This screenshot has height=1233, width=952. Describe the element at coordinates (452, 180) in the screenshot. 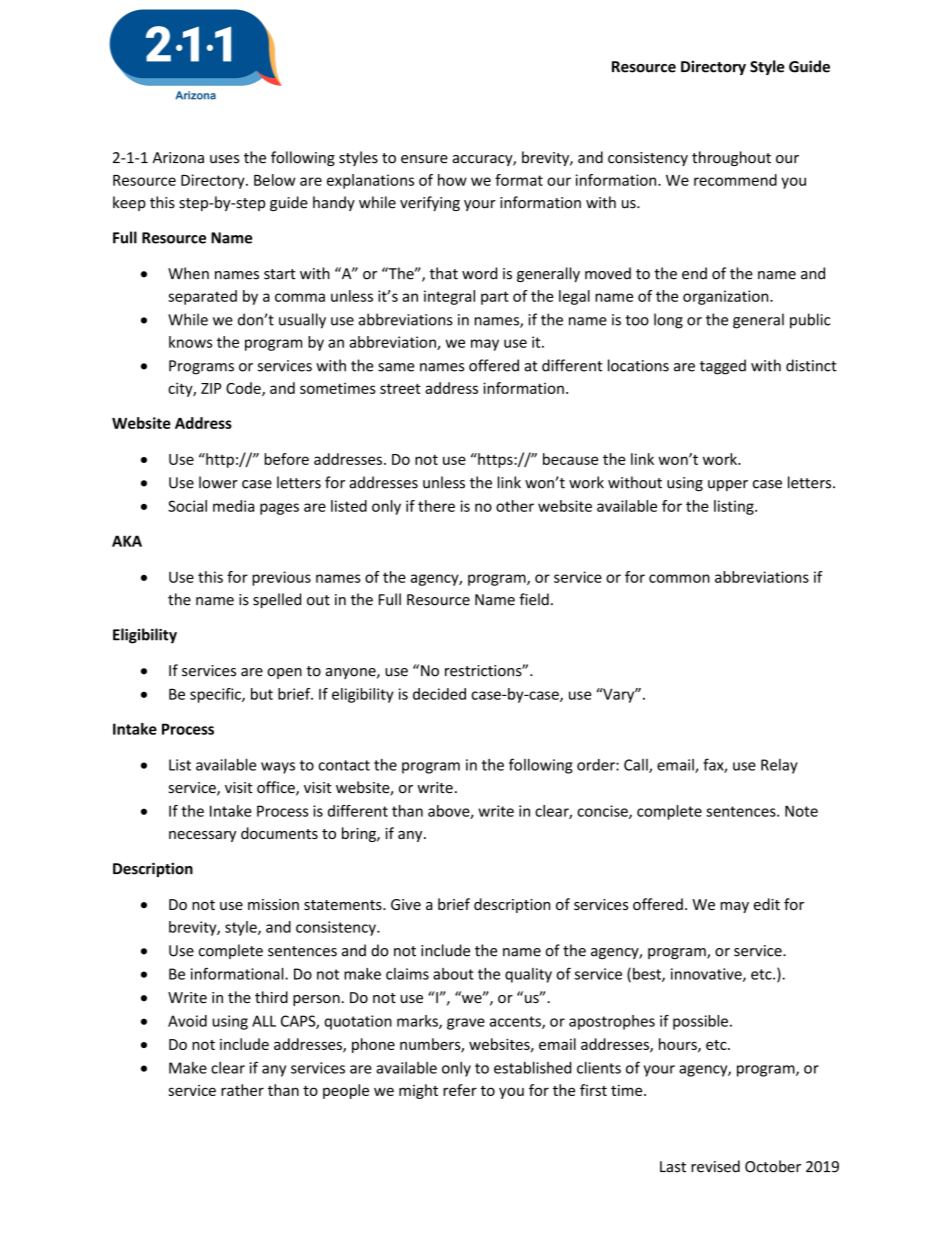

I see `how` at that location.
